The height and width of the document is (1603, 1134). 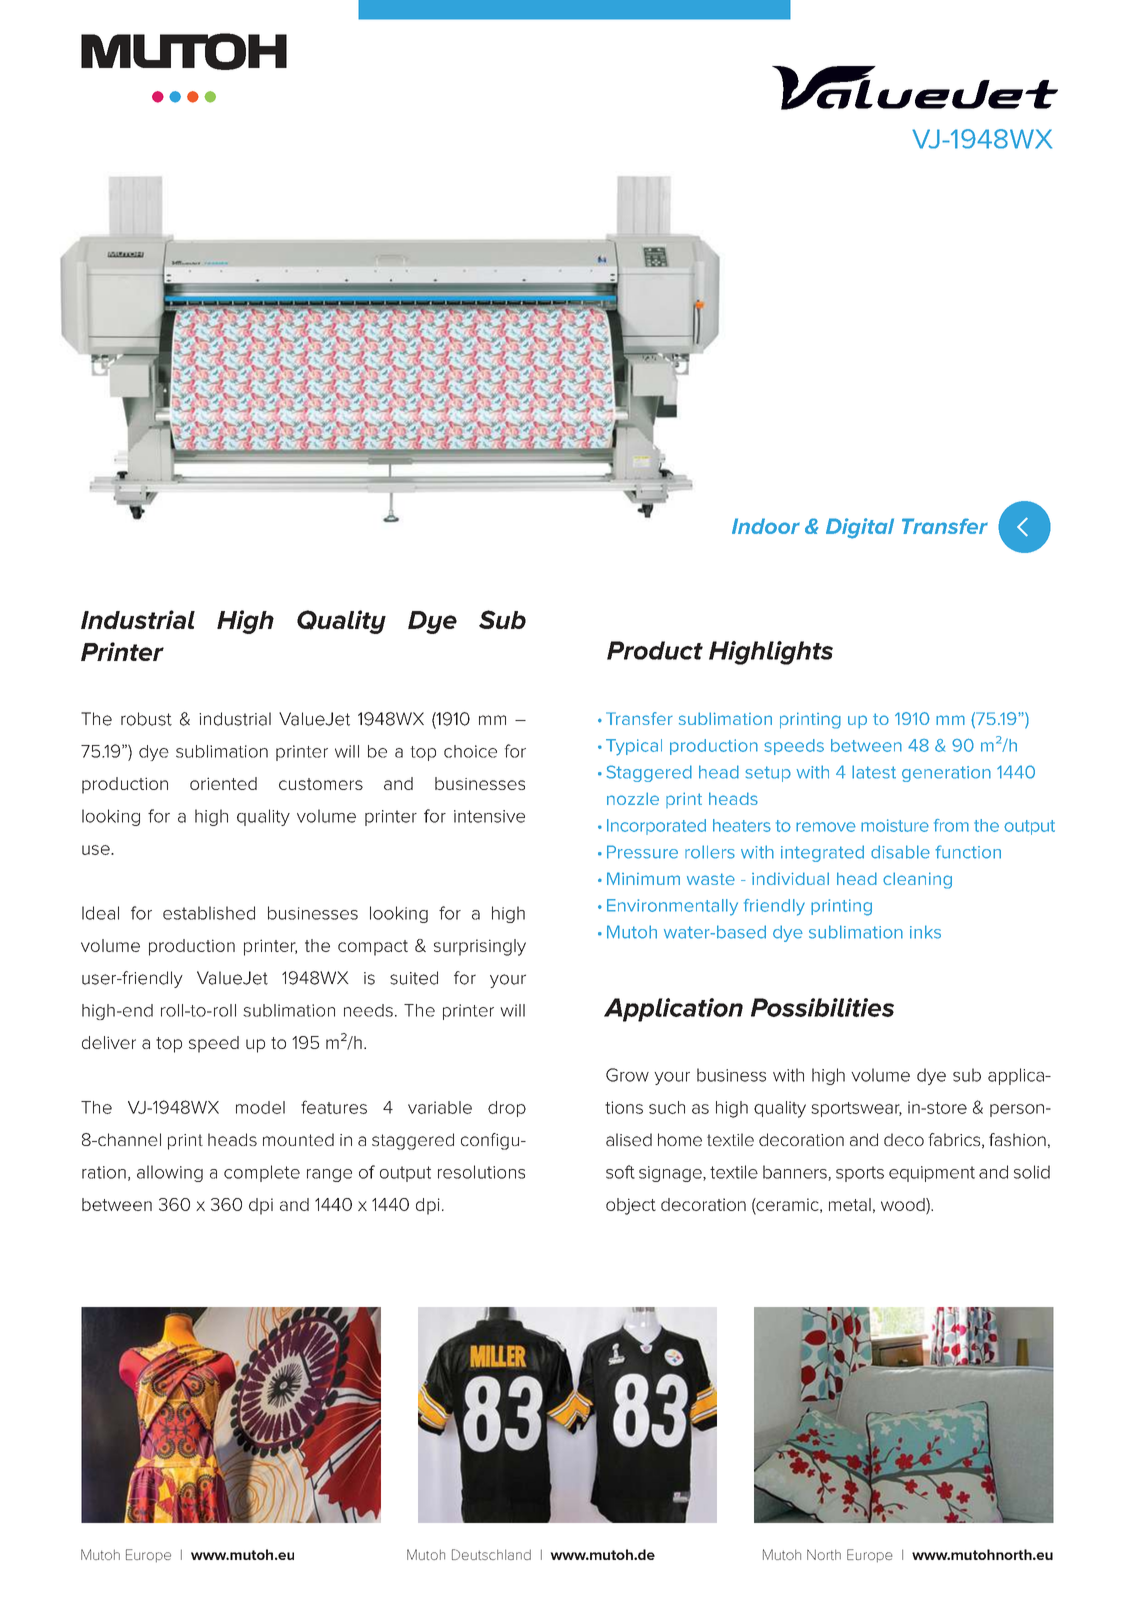 What do you see at coordinates (631, 1206) in the document?
I see `object` at bounding box center [631, 1206].
